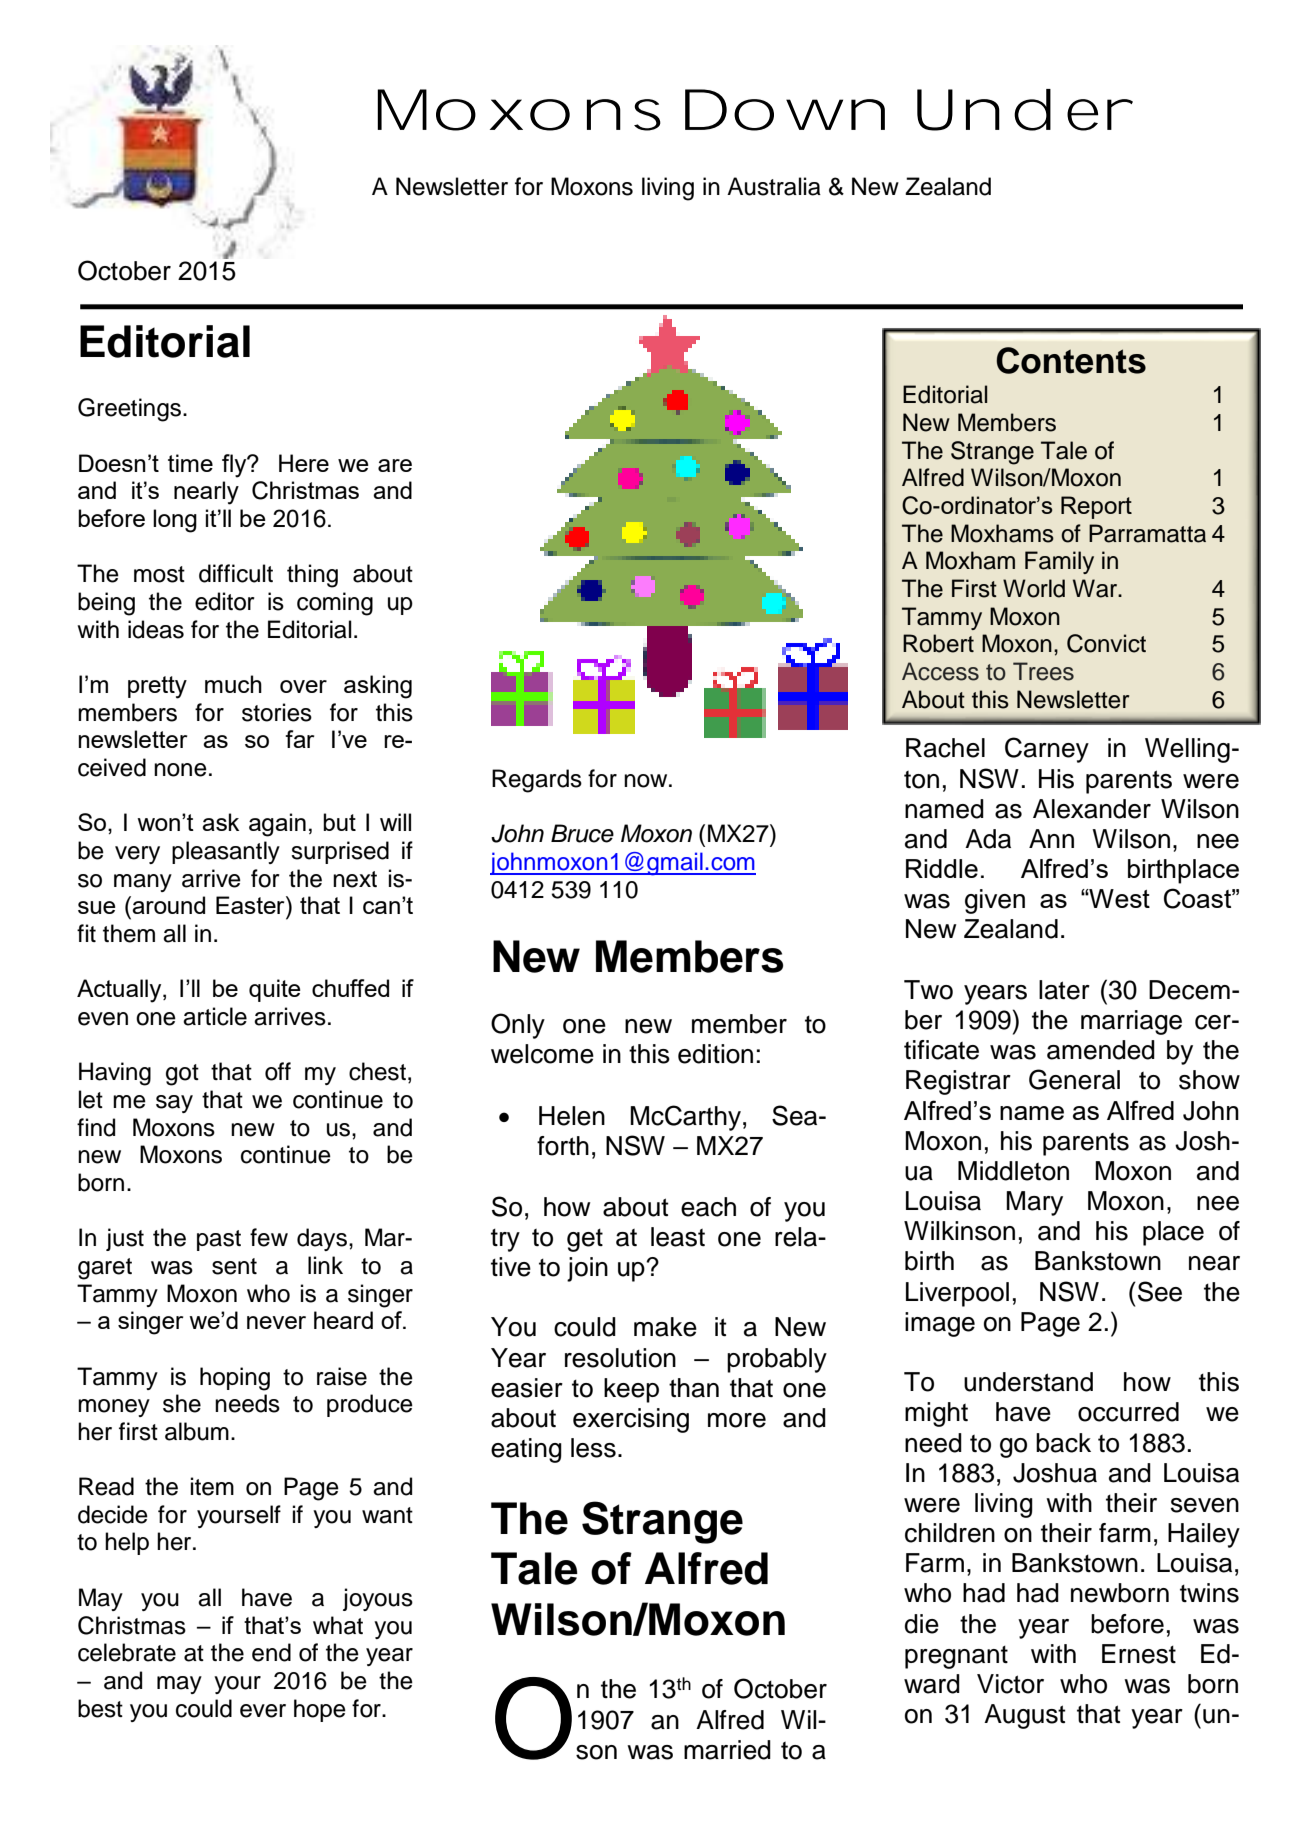  I want to click on August, so click(1025, 1716).
